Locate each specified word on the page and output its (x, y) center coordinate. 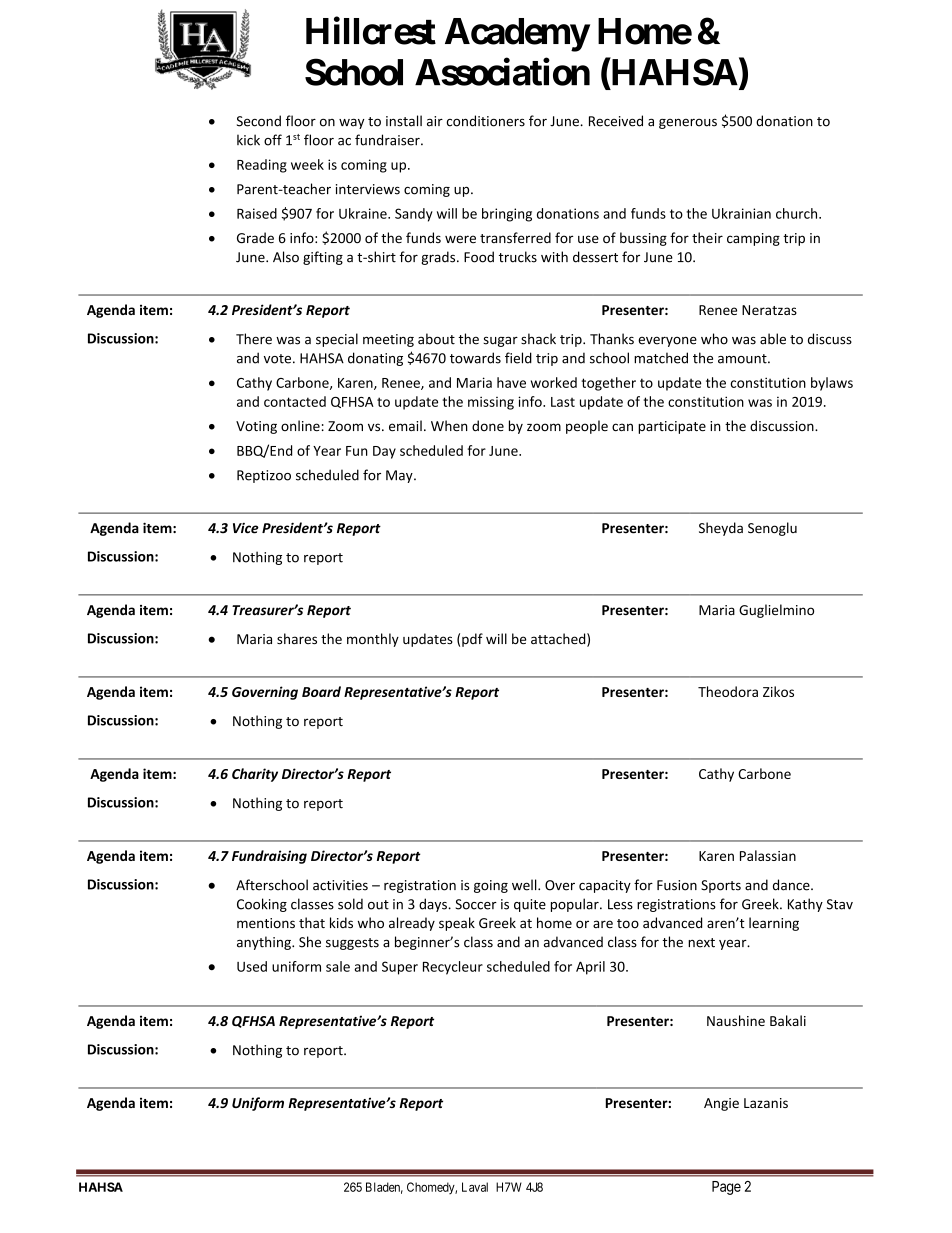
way (352, 123)
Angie (721, 1104)
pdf (472, 640)
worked (554, 382)
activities (340, 885)
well (525, 885)
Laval (475, 1187)
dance (792, 885)
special (337, 340)
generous (688, 123)
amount (743, 359)
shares (297, 638)
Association (502, 72)
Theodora (728, 691)
